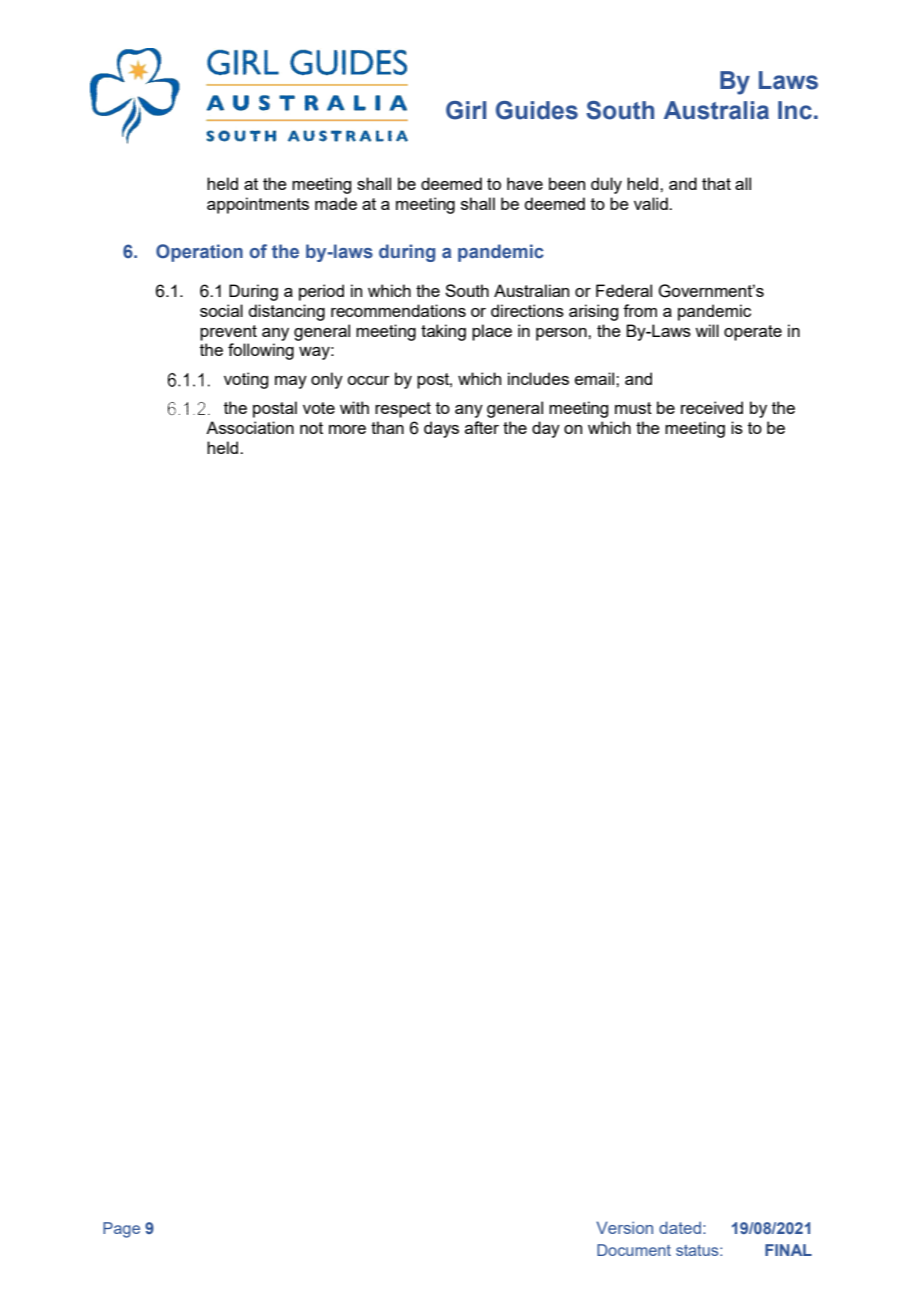 This image has height=1309, width=924. What do you see at coordinates (624, 1227) in the image?
I see `Version` at bounding box center [624, 1227].
